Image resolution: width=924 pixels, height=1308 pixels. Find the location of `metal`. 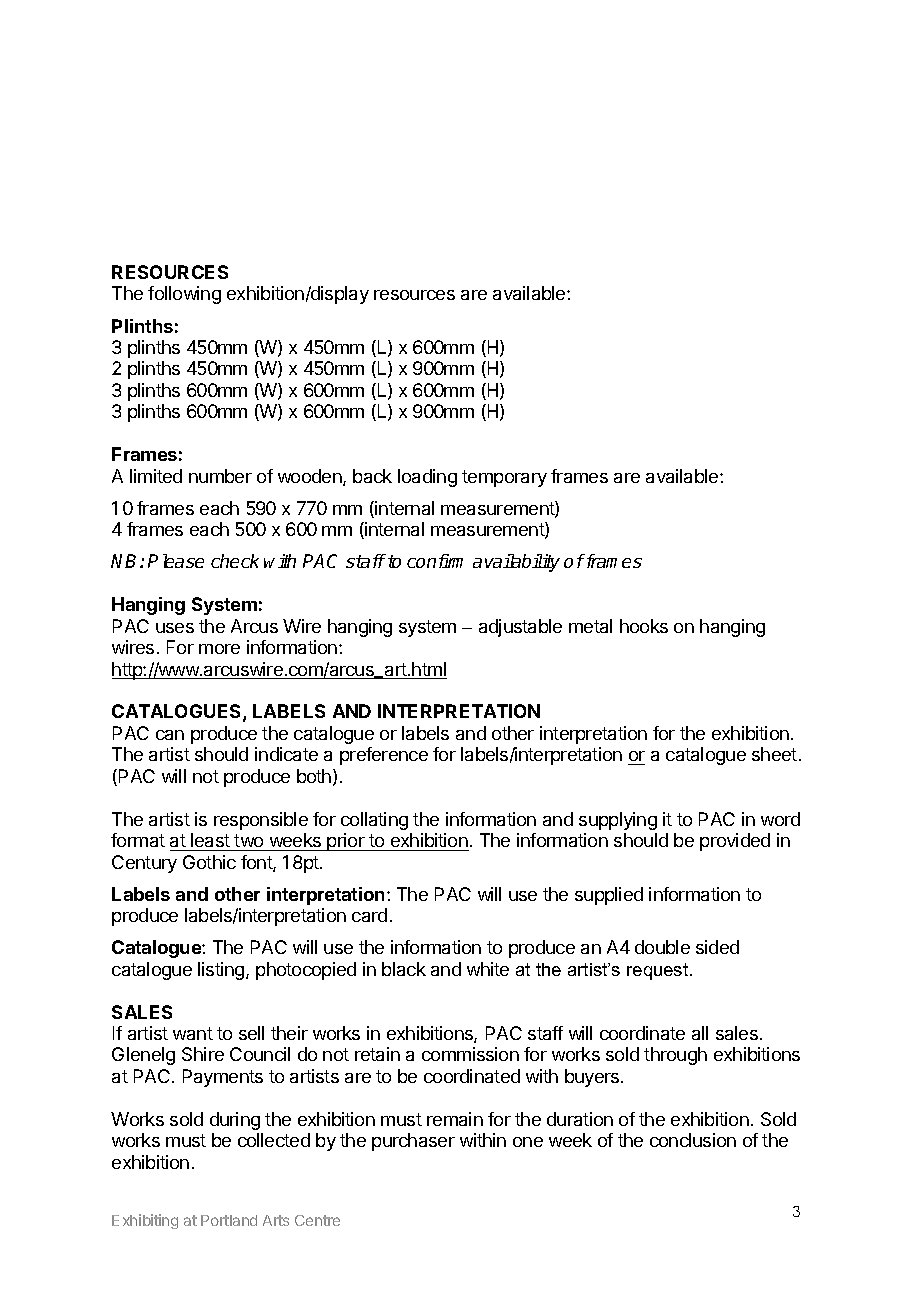

metal is located at coordinates (590, 626).
